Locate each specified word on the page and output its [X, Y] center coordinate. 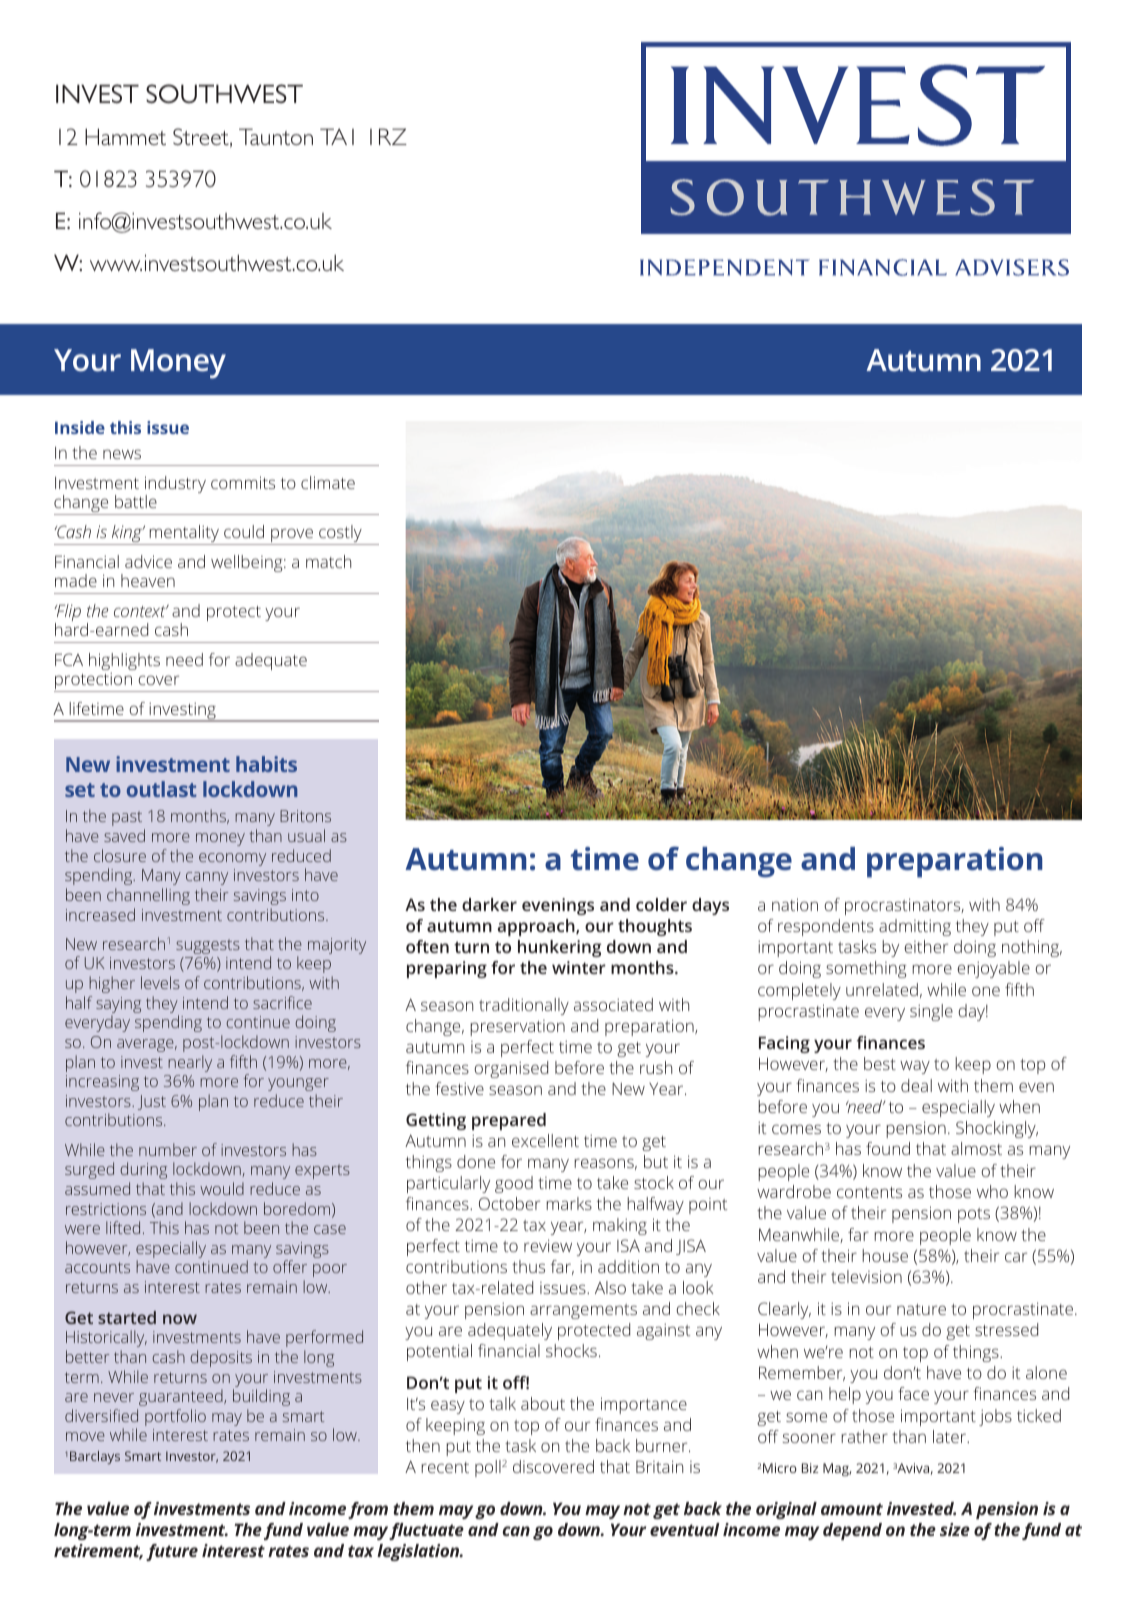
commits [243, 482]
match [328, 561]
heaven [148, 580]
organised [511, 1069]
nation [795, 904]
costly [340, 535]
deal [916, 1085]
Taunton [276, 136]
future [172, 1552]
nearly [190, 1063]
